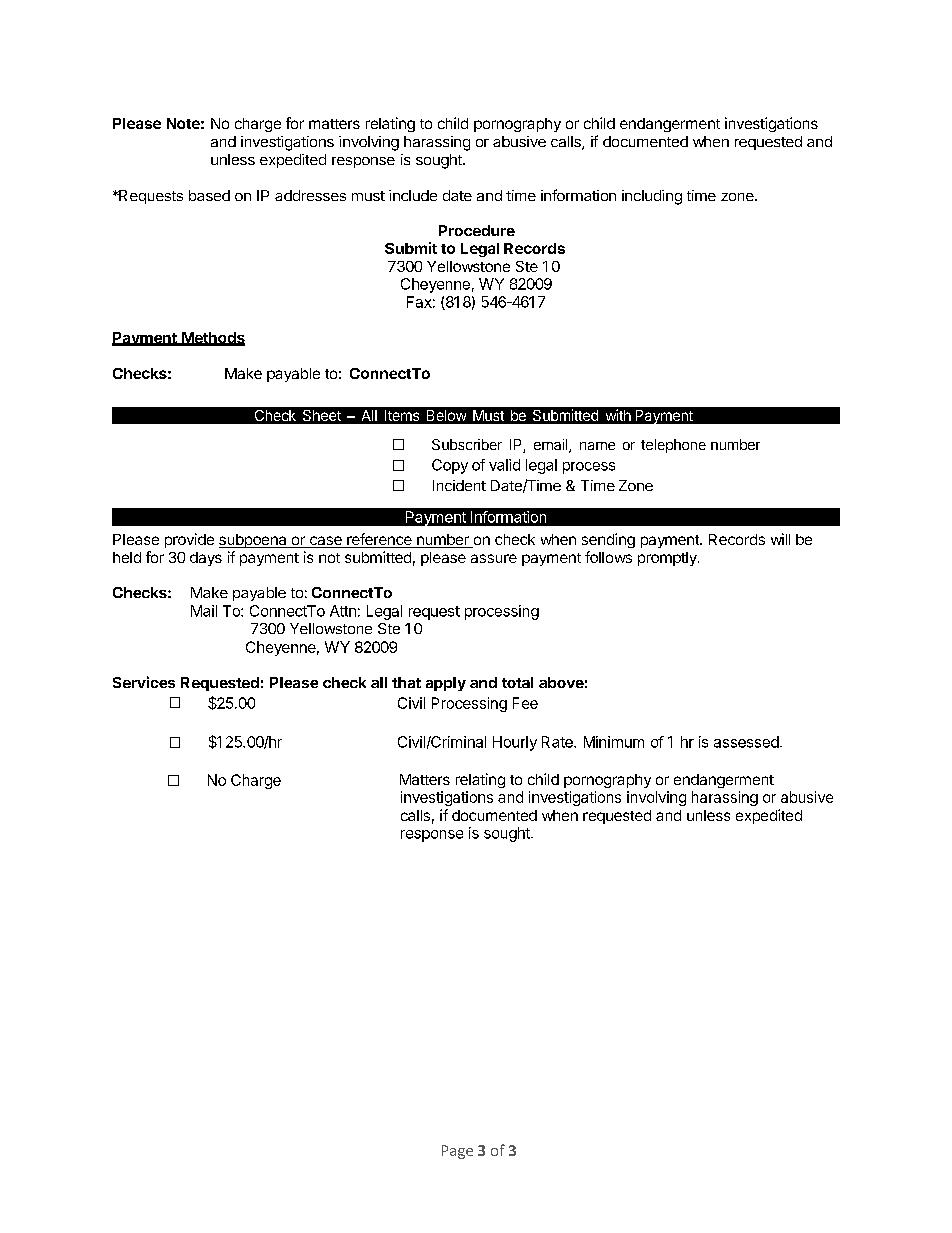  What do you see at coordinates (459, 485) in the screenshot?
I see `Incident` at bounding box center [459, 485].
